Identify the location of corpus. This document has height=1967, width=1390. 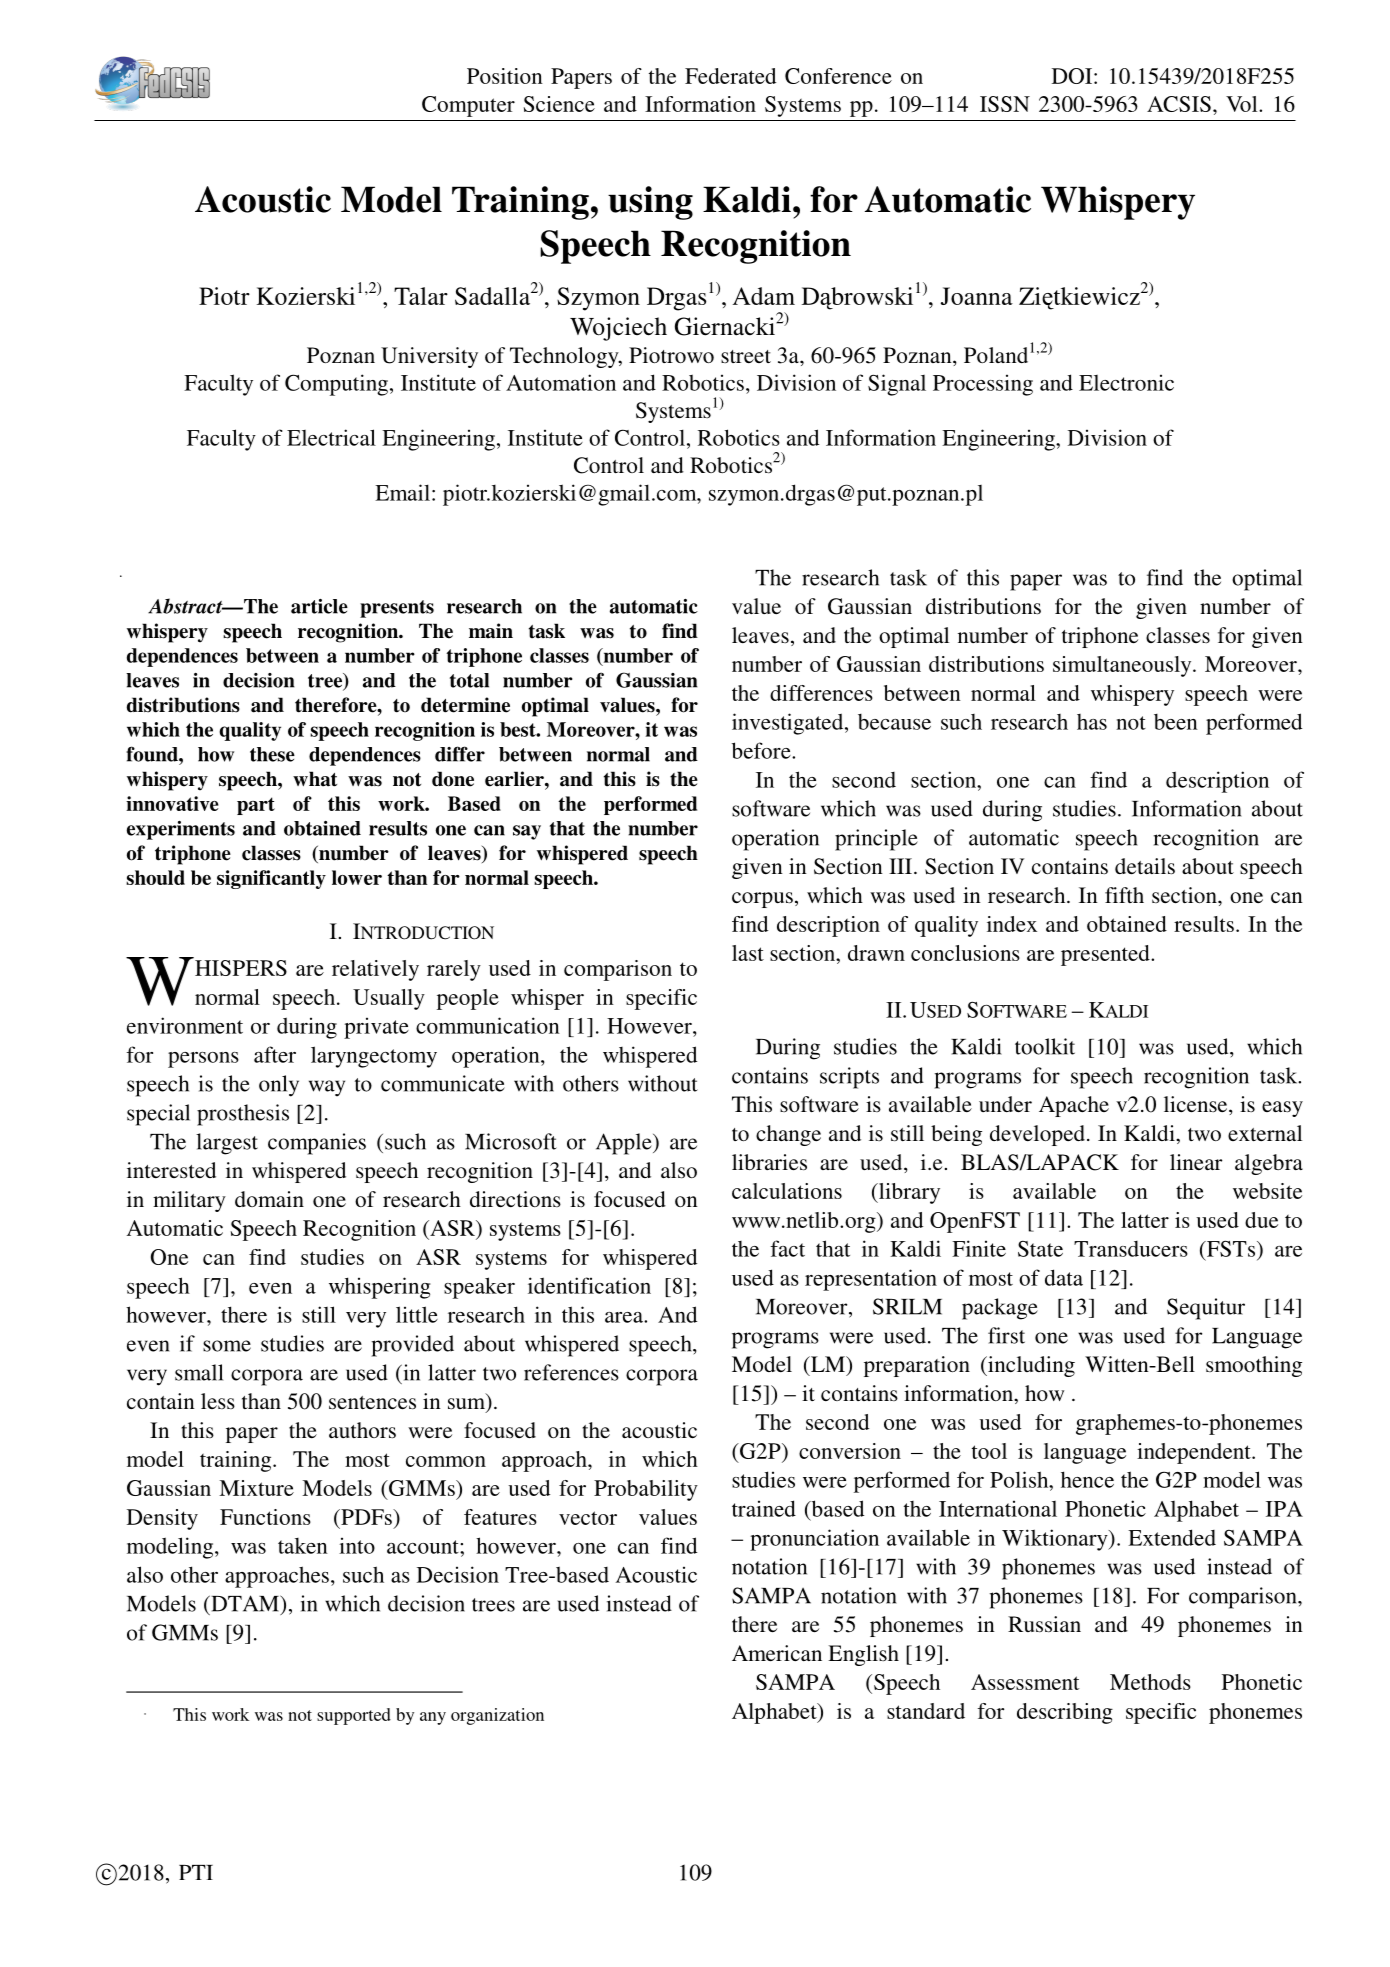
(762, 900).
